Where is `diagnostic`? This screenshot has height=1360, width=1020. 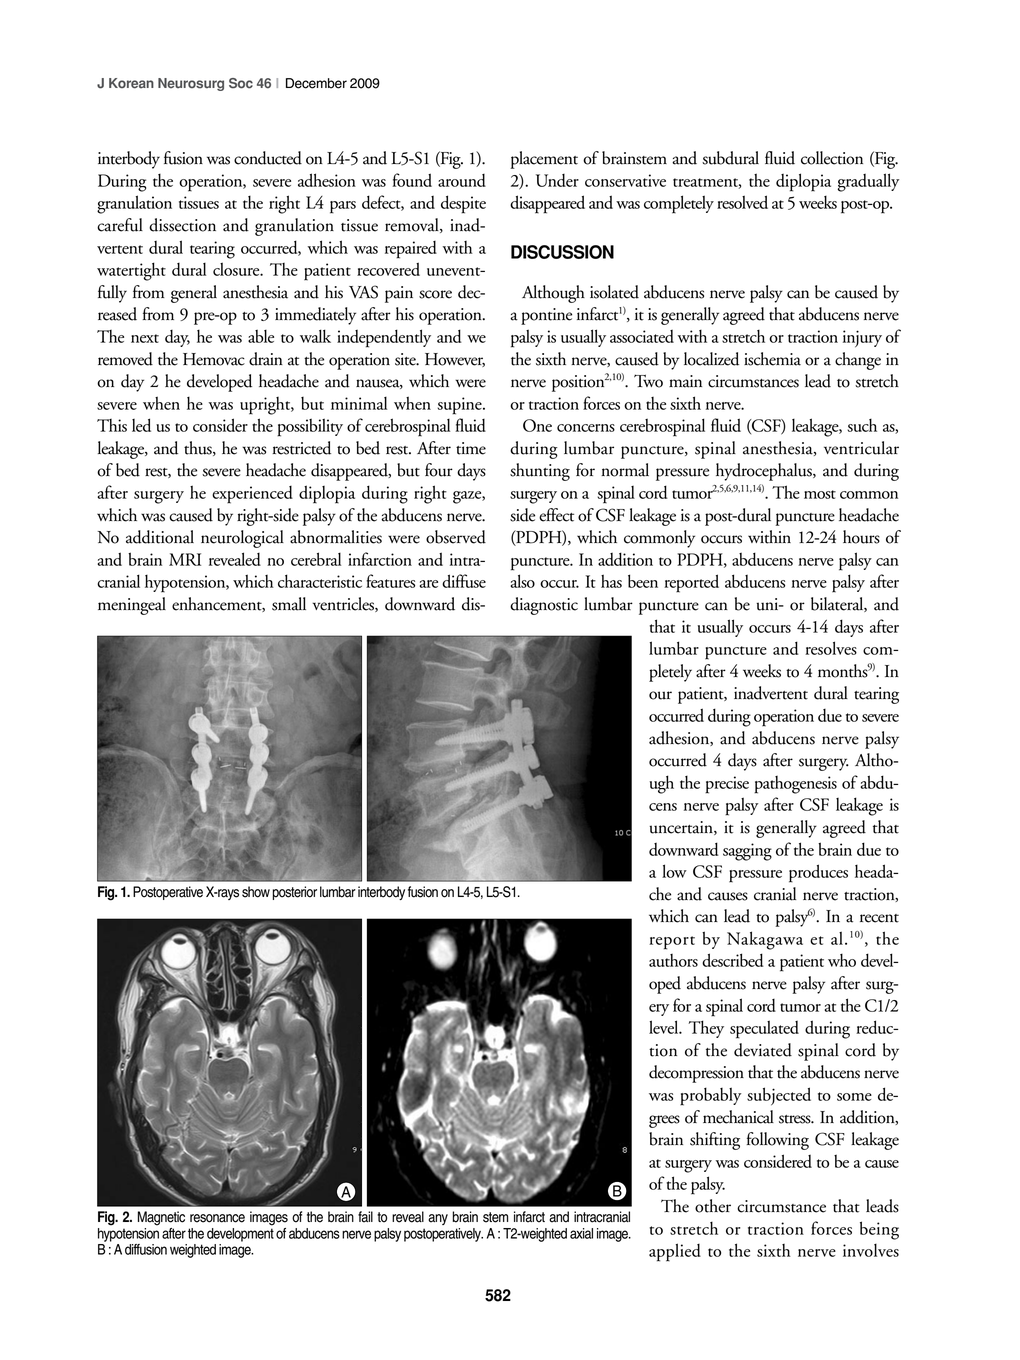 diagnostic is located at coordinates (544, 606).
